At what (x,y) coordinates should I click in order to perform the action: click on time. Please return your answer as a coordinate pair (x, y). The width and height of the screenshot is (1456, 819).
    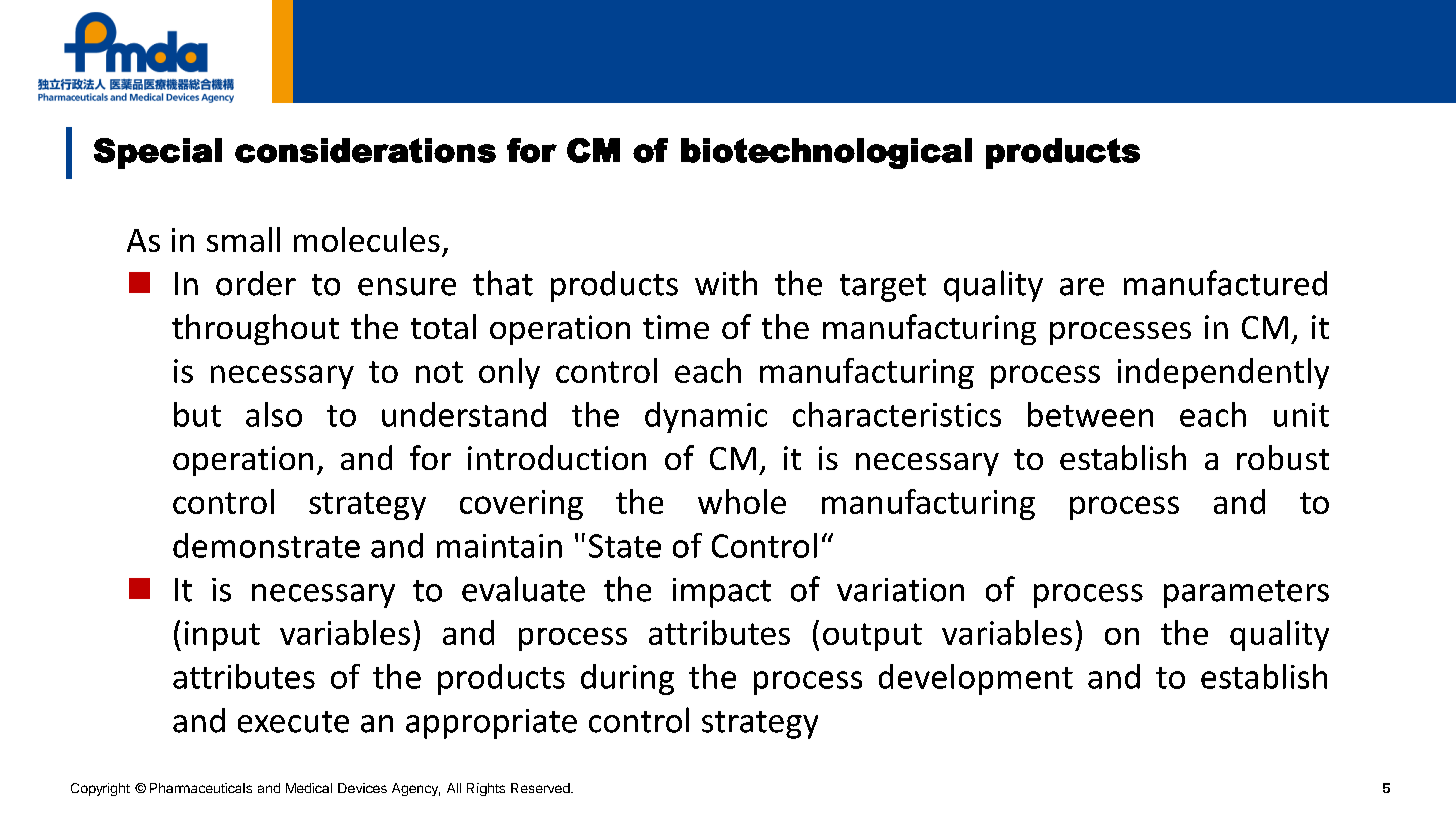
    Looking at the image, I should click on (676, 327).
